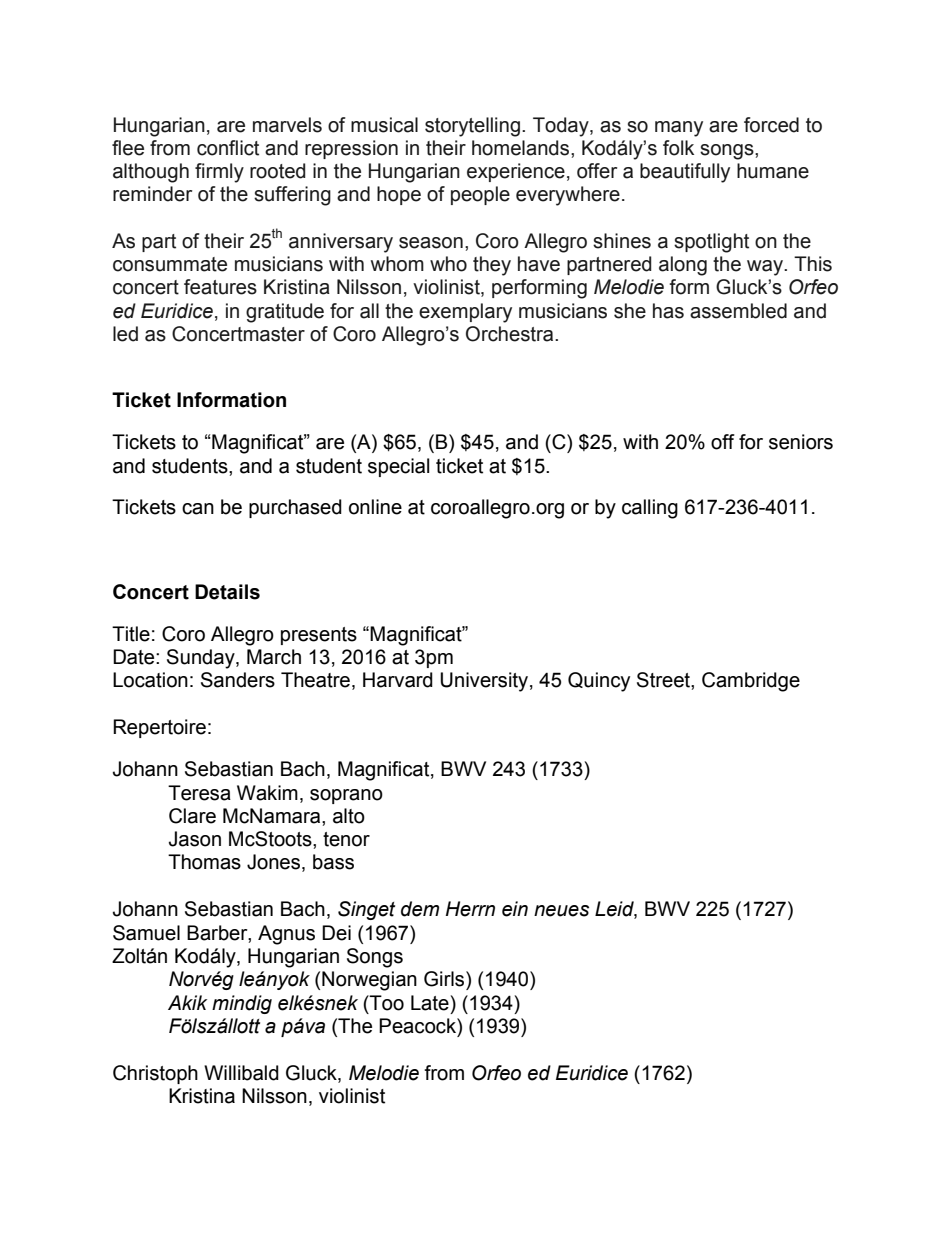  I want to click on Harvard, so click(398, 680).
